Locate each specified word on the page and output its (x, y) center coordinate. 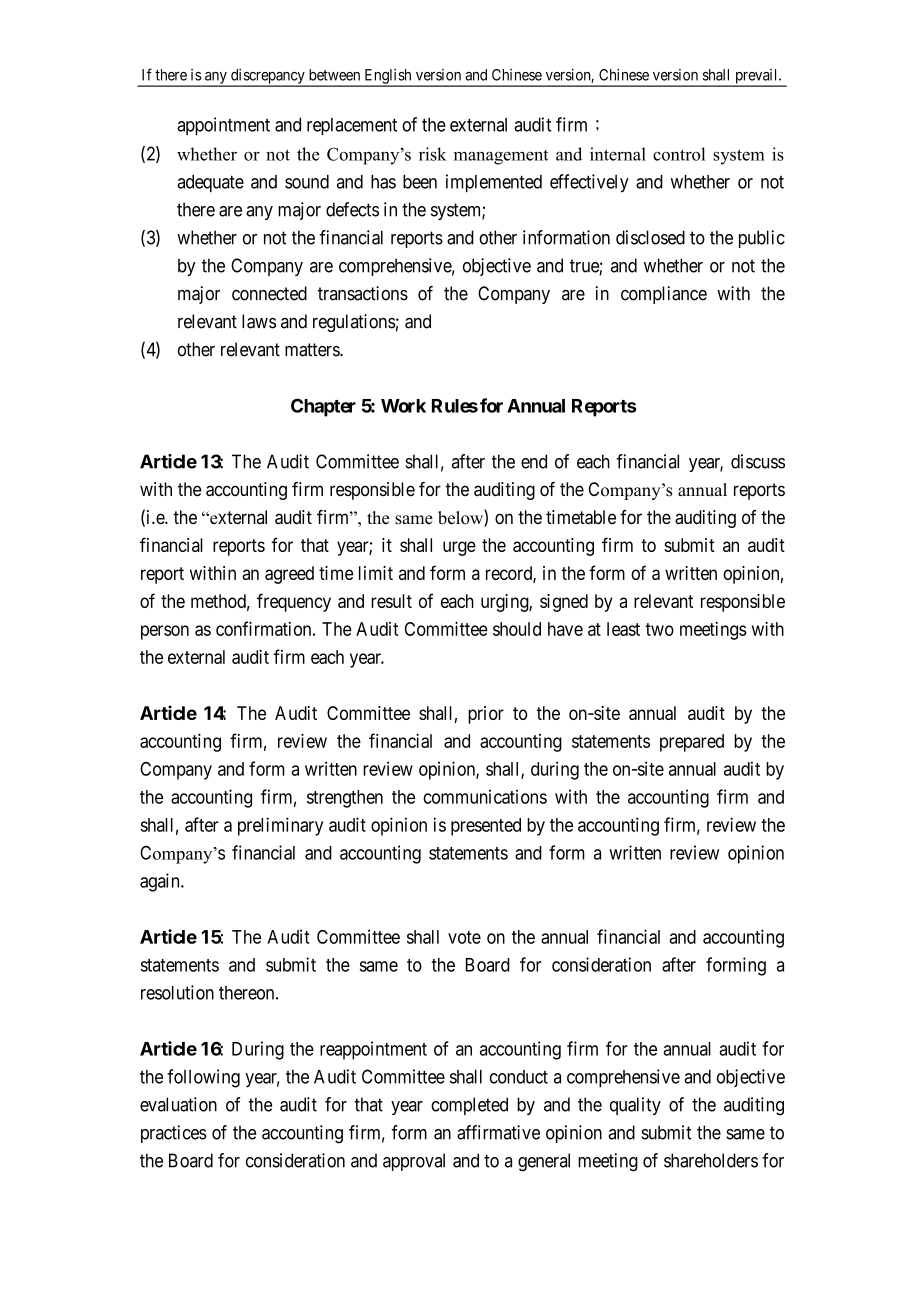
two (659, 629)
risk (432, 154)
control (679, 154)
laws (259, 321)
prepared (692, 743)
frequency (294, 602)
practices (174, 1134)
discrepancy (268, 77)
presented (486, 827)
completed (469, 1106)
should (517, 629)
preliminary (280, 826)
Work (403, 406)
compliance (664, 295)
